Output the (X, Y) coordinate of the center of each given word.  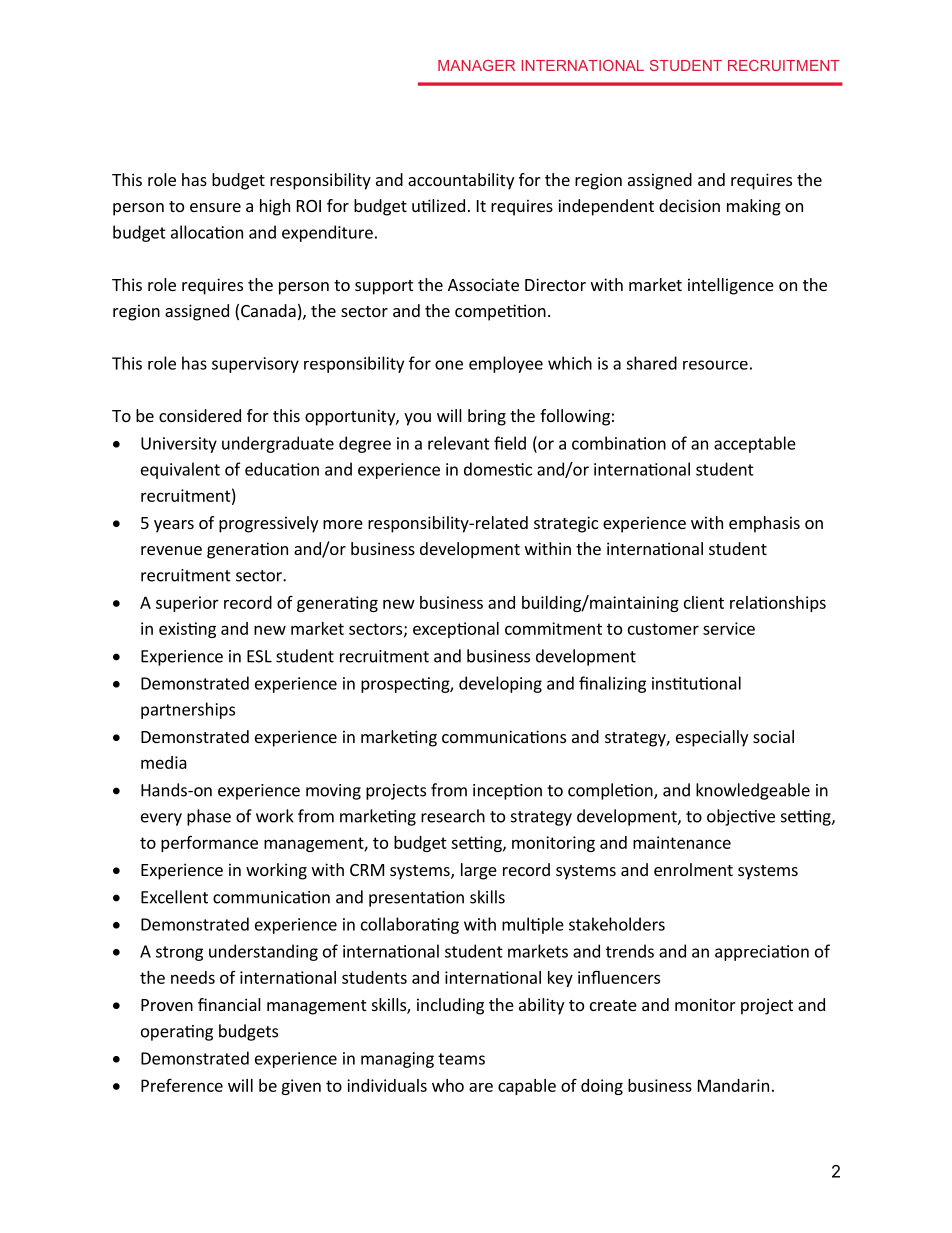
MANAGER (476, 65)
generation (247, 550)
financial (229, 1004)
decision (689, 205)
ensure (215, 207)
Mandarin (733, 1085)
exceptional (456, 630)
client (704, 602)
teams (461, 1059)
